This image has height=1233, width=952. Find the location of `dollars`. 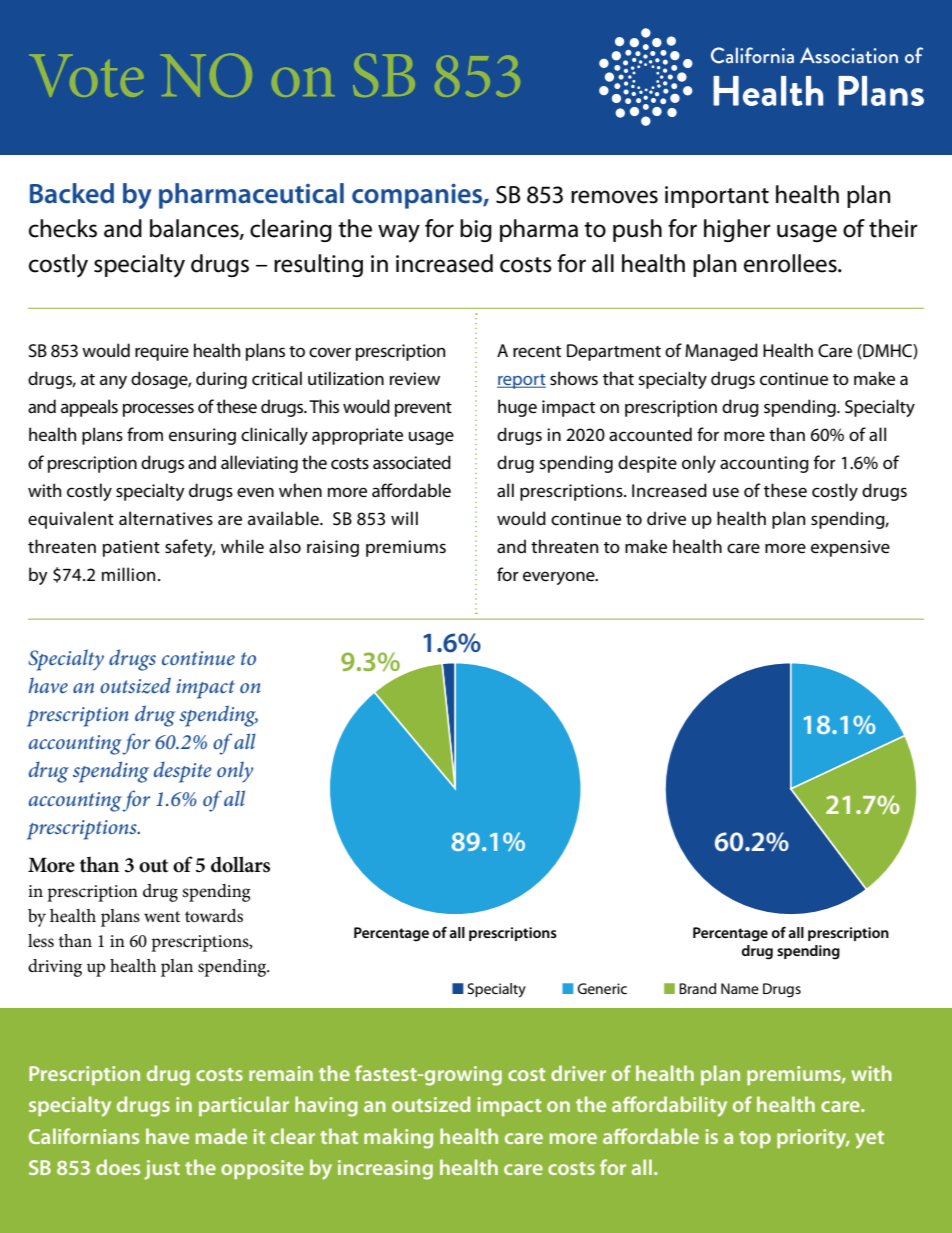

dollars is located at coordinates (240, 864).
